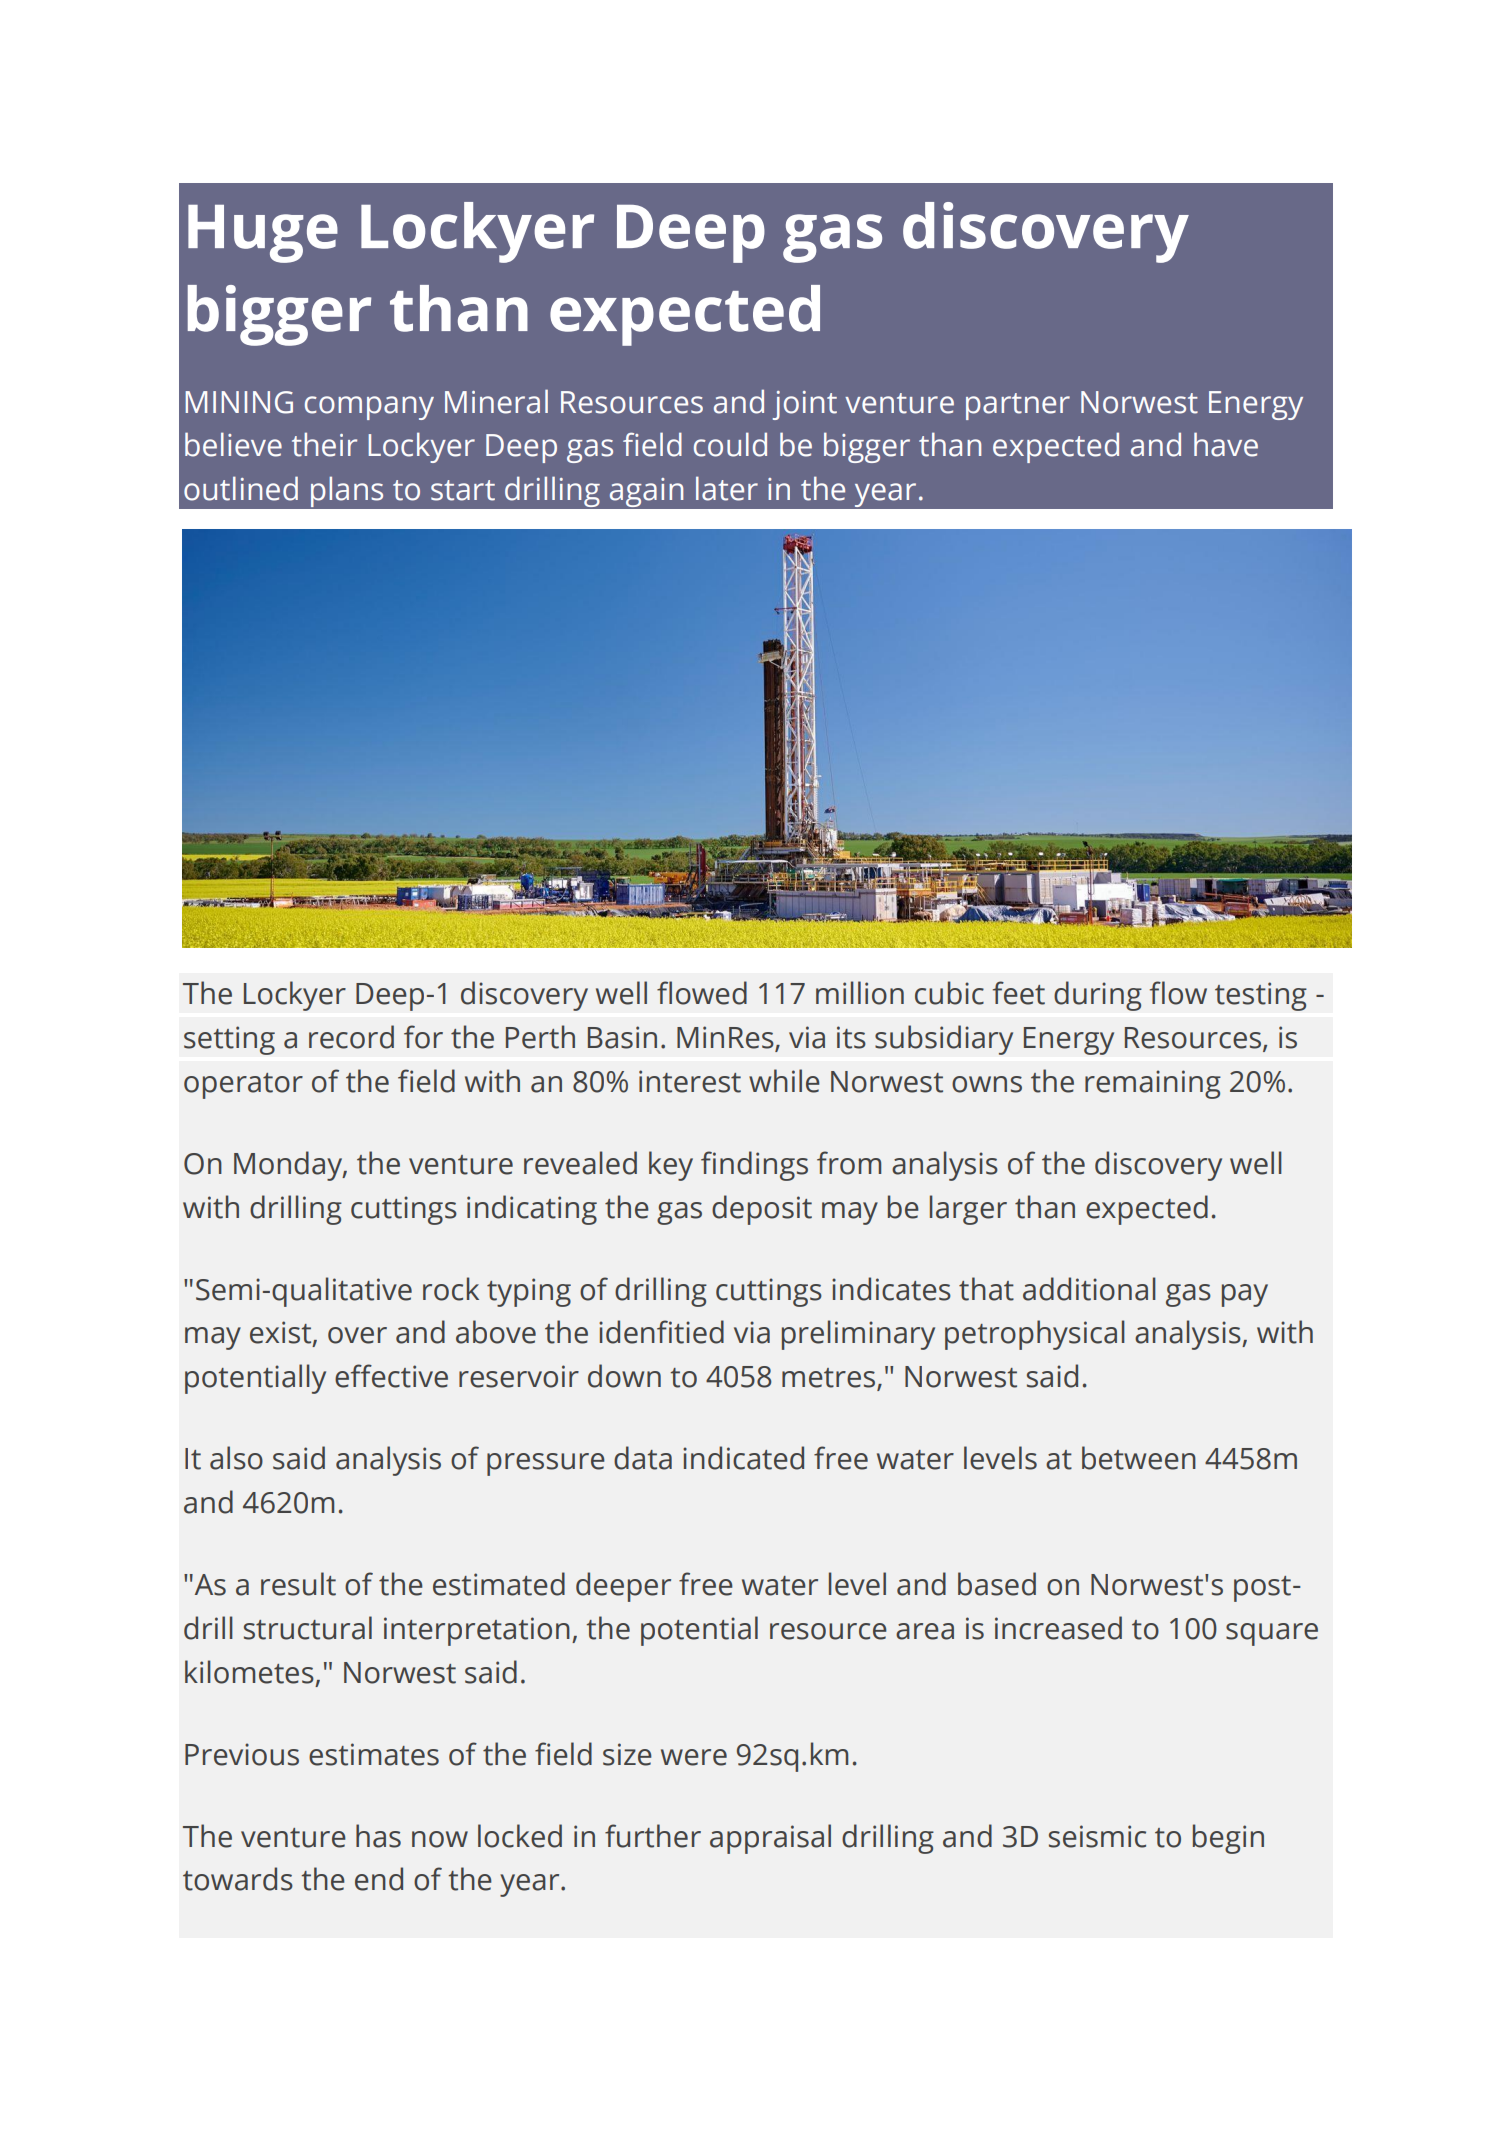 The image size is (1512, 2139). Describe the element at coordinates (378, 1836) in the screenshot. I see `has` at that location.
